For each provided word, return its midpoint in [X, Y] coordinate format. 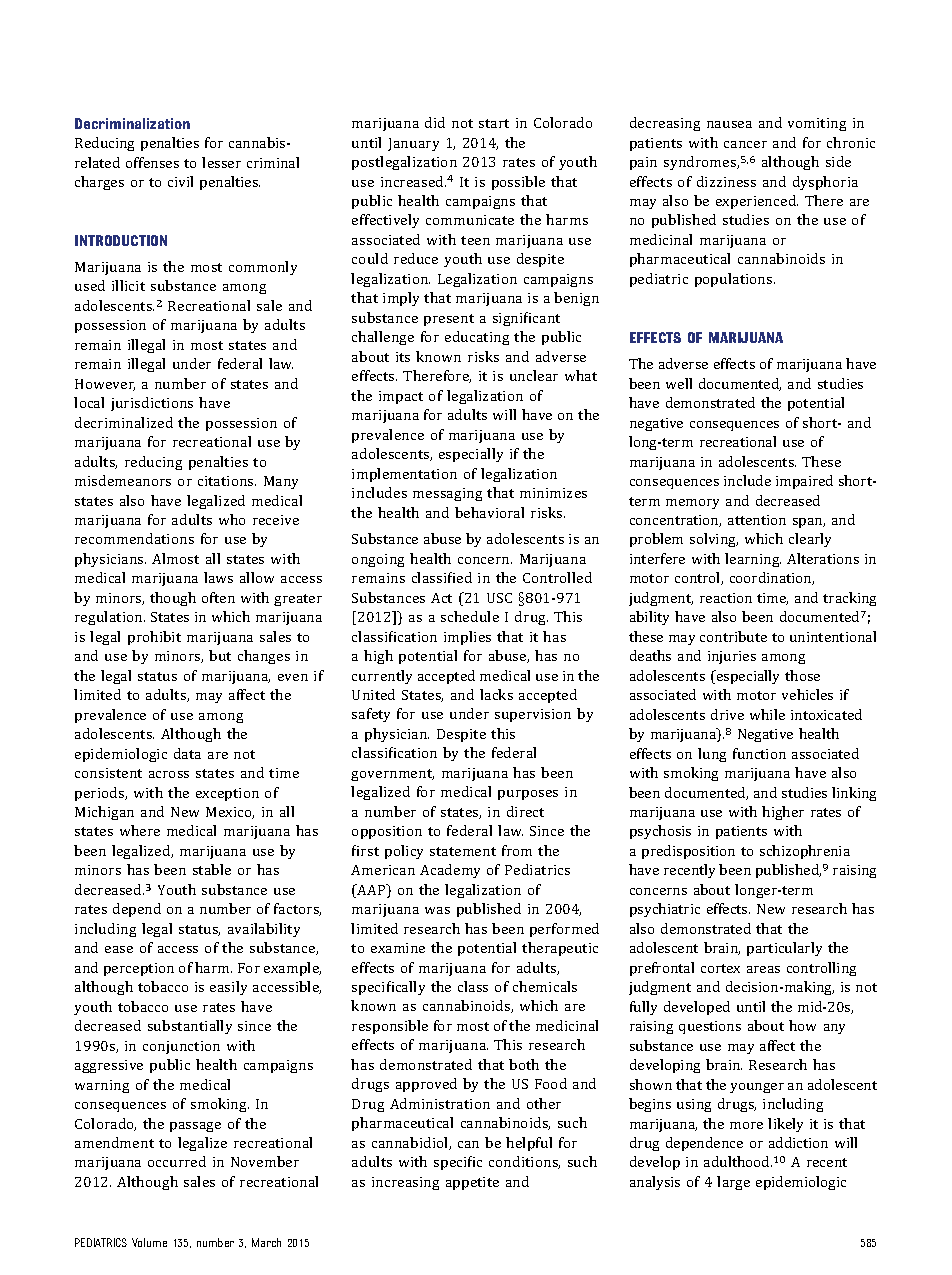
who [232, 519]
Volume [149, 1242]
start [494, 123]
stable [212, 869]
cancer [745, 144]
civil [180, 181]
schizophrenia [805, 852]
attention [757, 520]
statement [463, 851]
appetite [472, 1183]
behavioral [489, 512]
